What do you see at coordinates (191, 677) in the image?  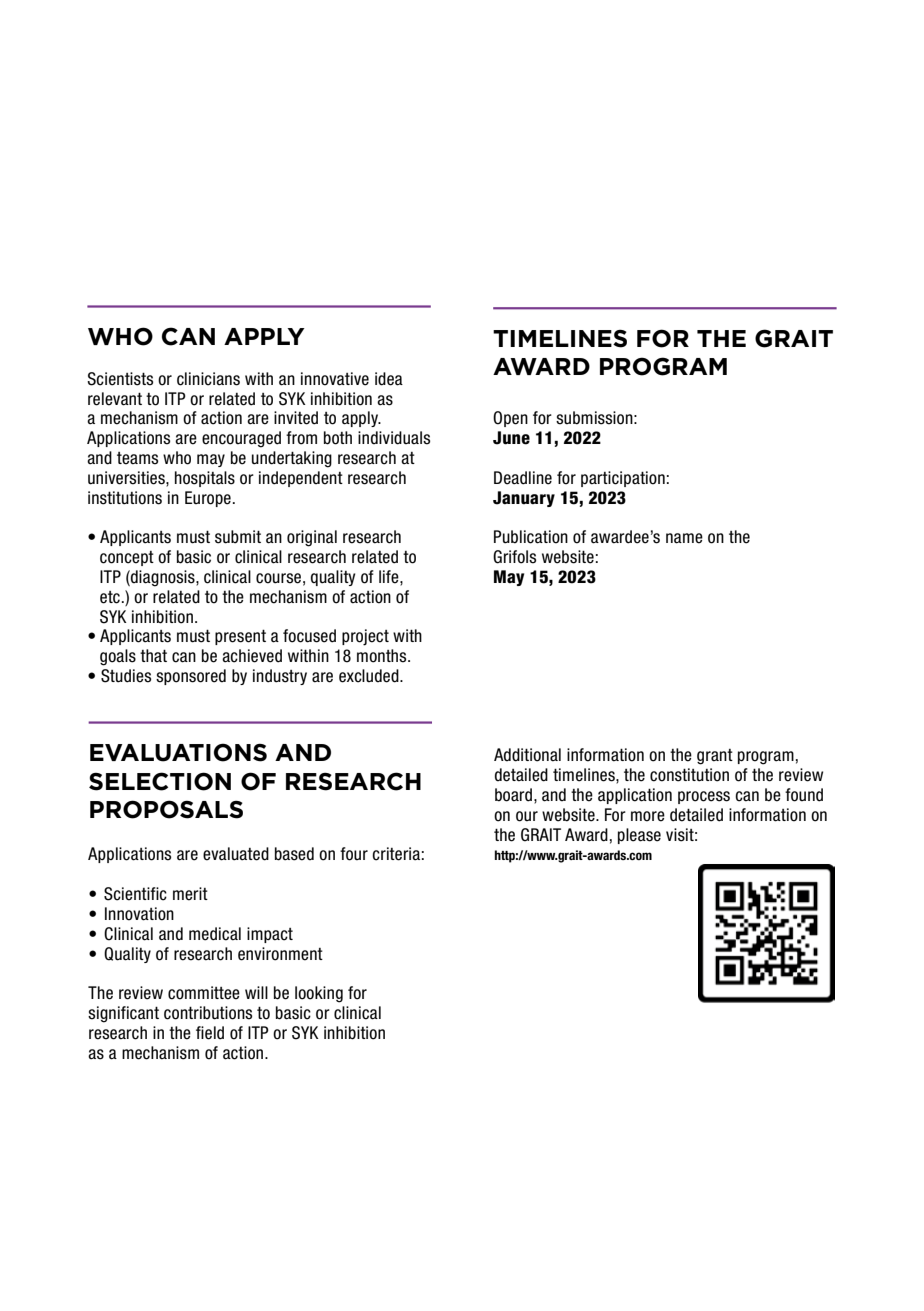 I see `sponsored` at bounding box center [191, 677].
